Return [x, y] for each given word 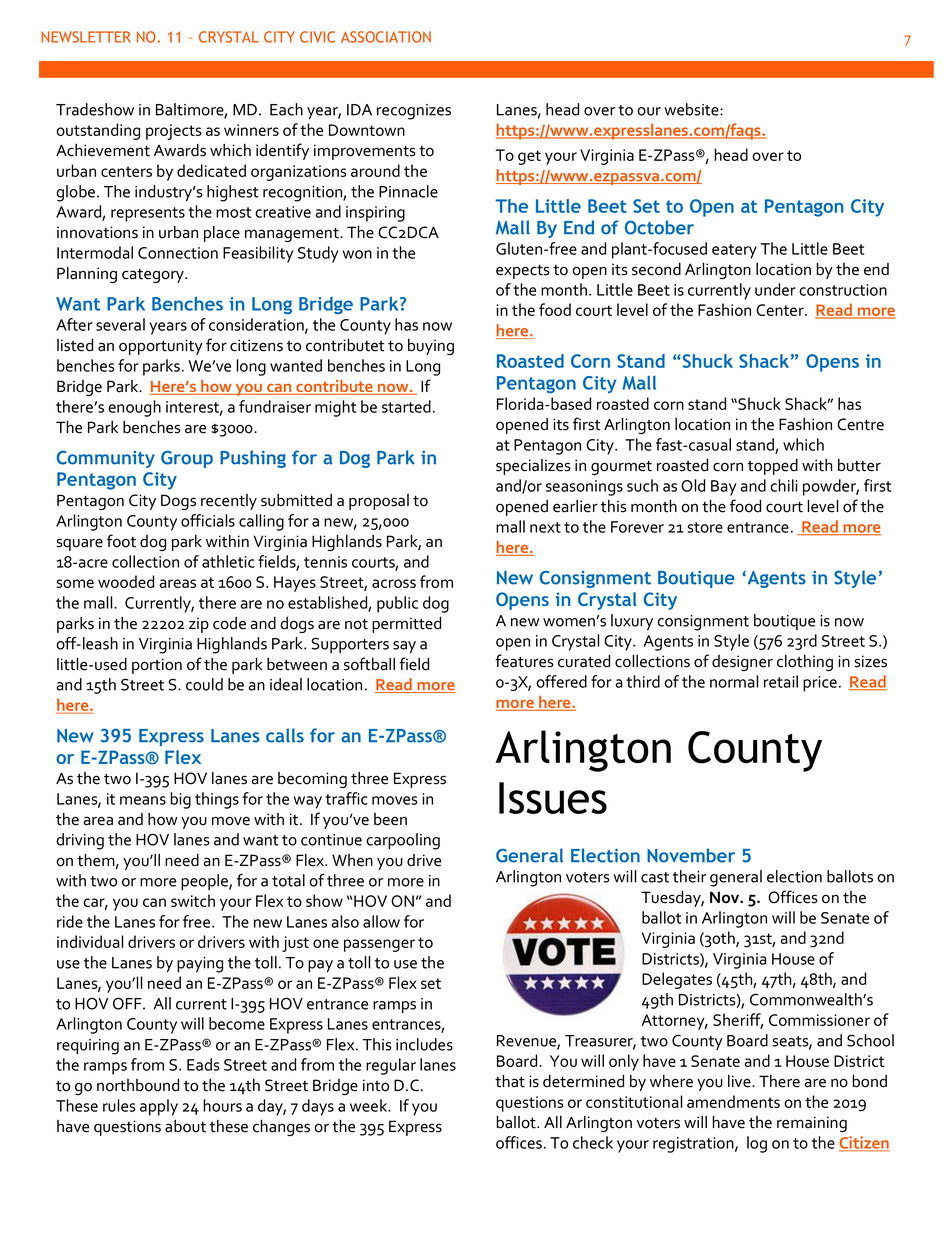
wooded [126, 581]
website [692, 109]
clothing [805, 663]
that [510, 1081]
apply [159, 1107]
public [397, 604]
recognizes [414, 112]
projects [174, 132]
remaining [812, 1124]
